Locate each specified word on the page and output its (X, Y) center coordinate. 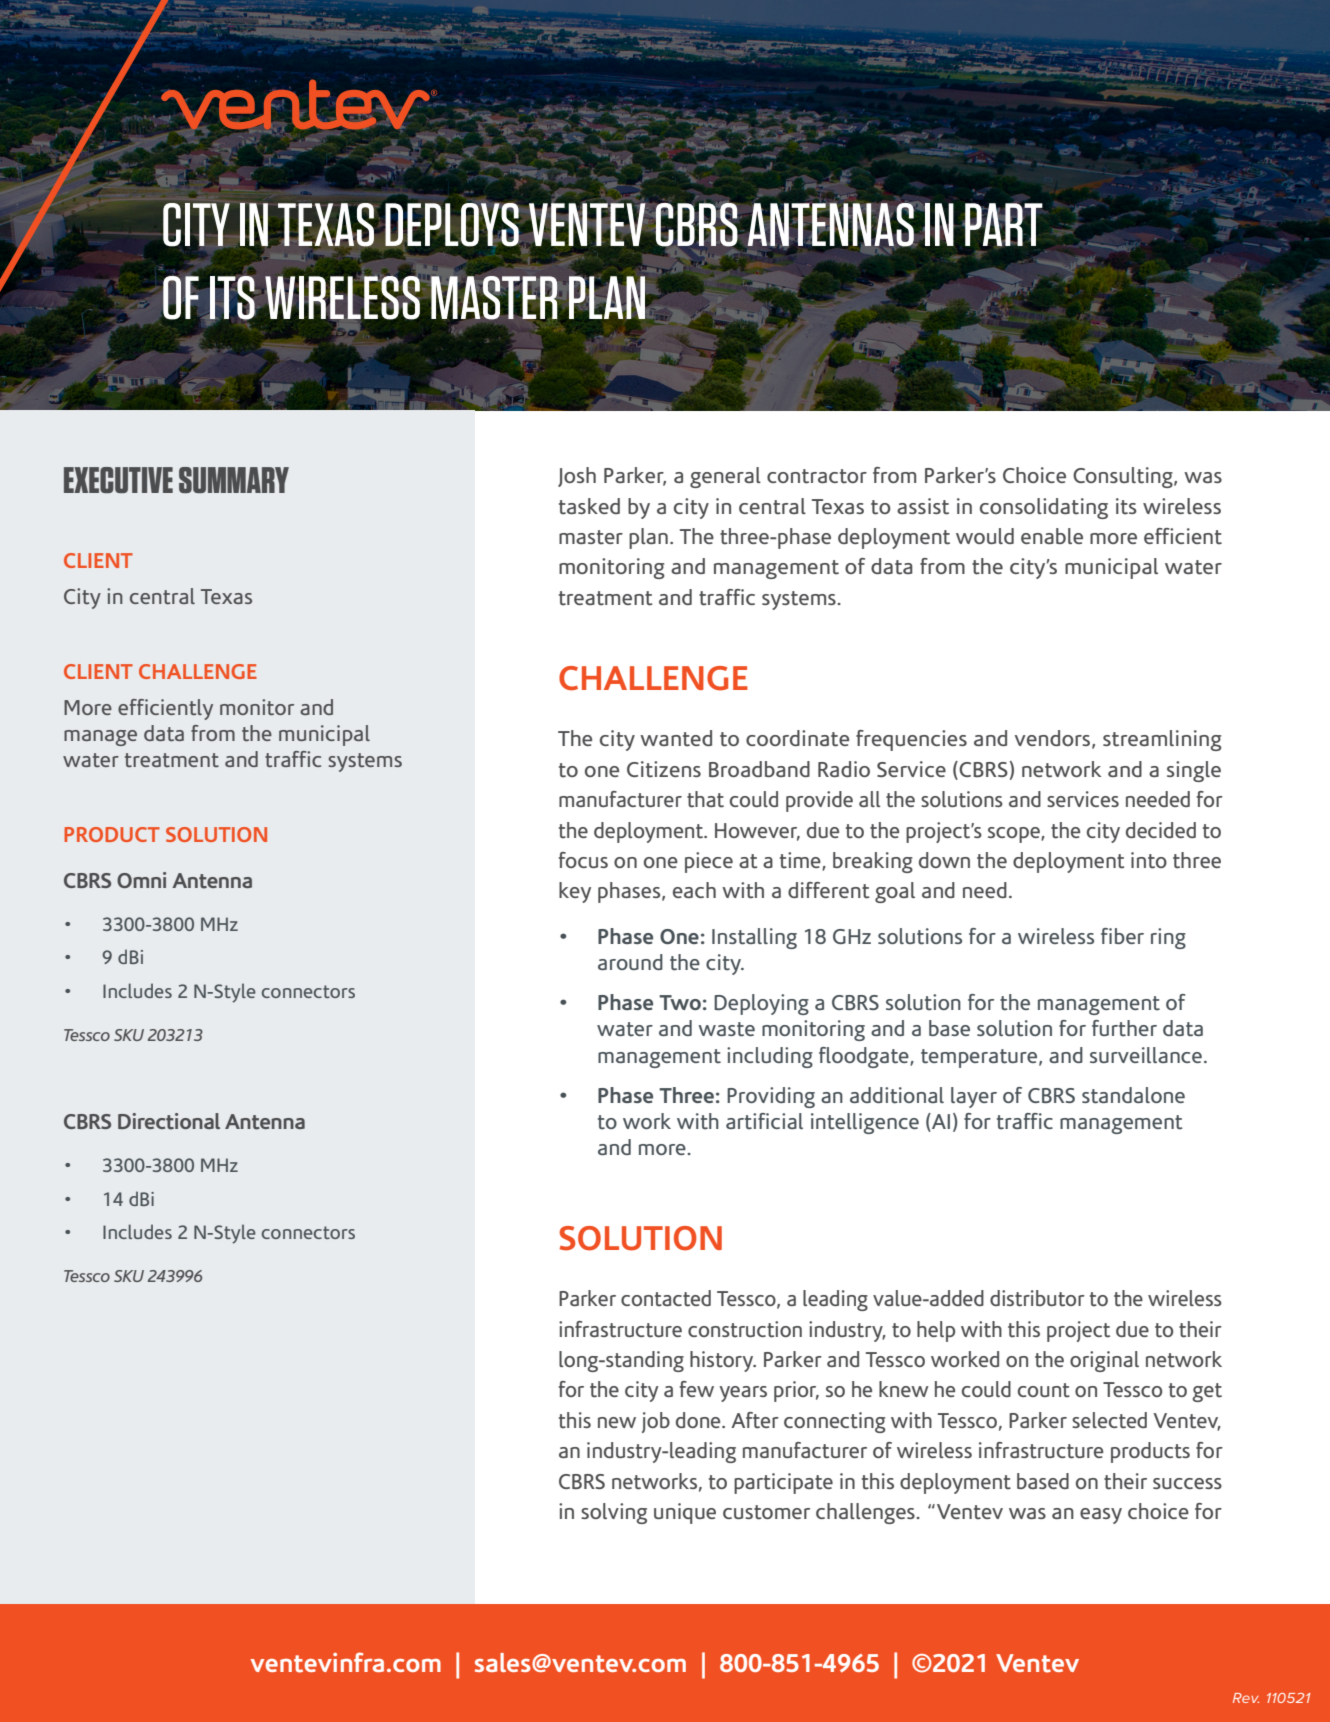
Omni (141, 880)
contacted (666, 1298)
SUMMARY (234, 480)
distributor (1037, 1298)
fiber (1122, 936)
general (725, 477)
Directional (169, 1121)
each (694, 890)
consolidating (1044, 508)
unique (685, 1513)
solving (614, 1513)
